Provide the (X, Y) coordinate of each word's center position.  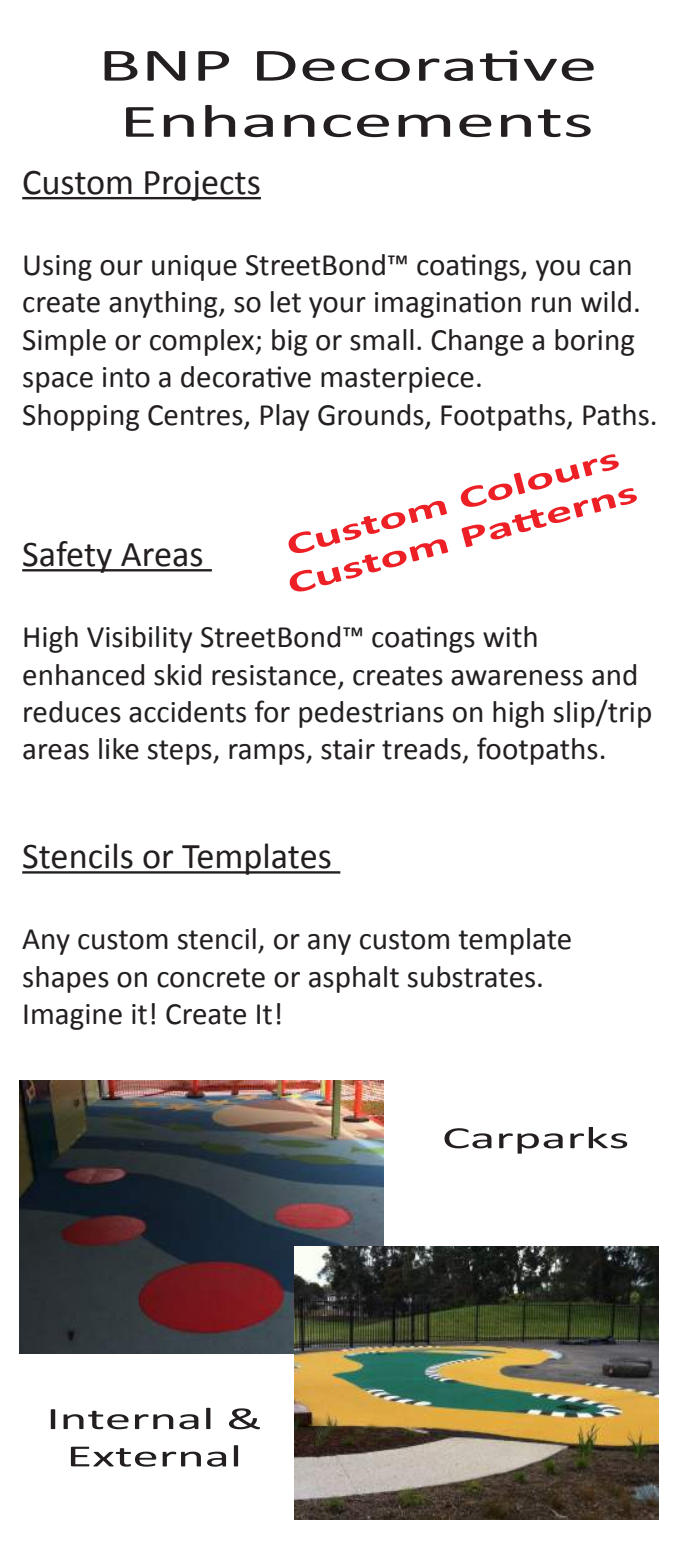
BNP (166, 66)
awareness (517, 678)
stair (348, 749)
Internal (131, 1419)
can (610, 268)
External (154, 1456)
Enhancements (358, 121)
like (119, 749)
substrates (471, 977)
